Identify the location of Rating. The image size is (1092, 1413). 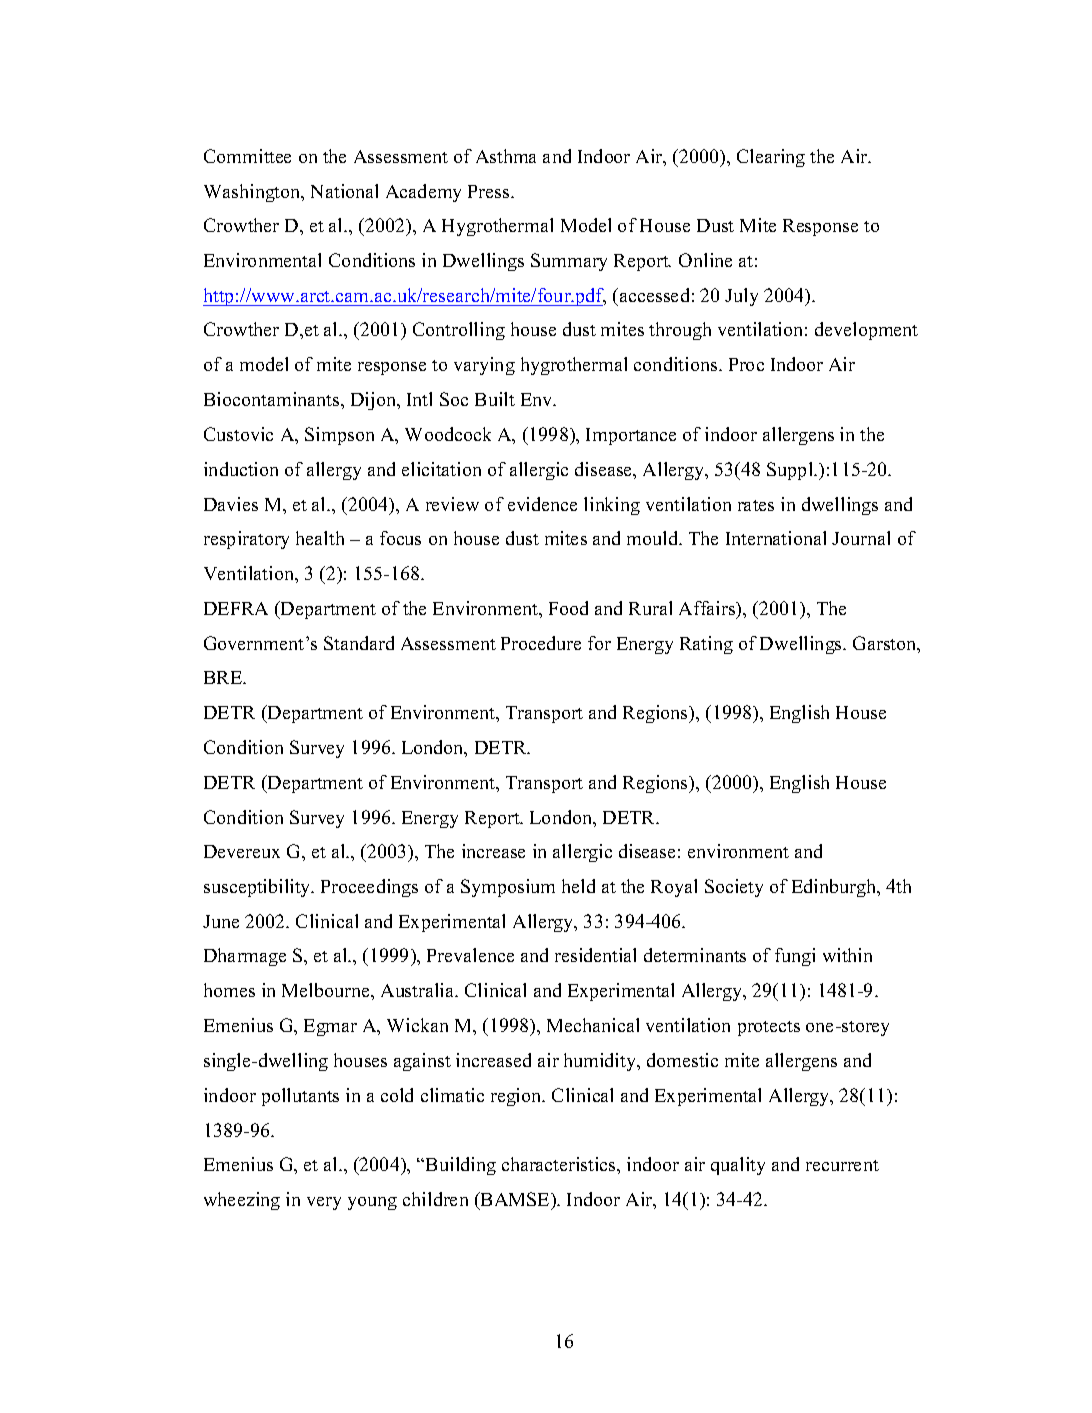
(706, 645).
